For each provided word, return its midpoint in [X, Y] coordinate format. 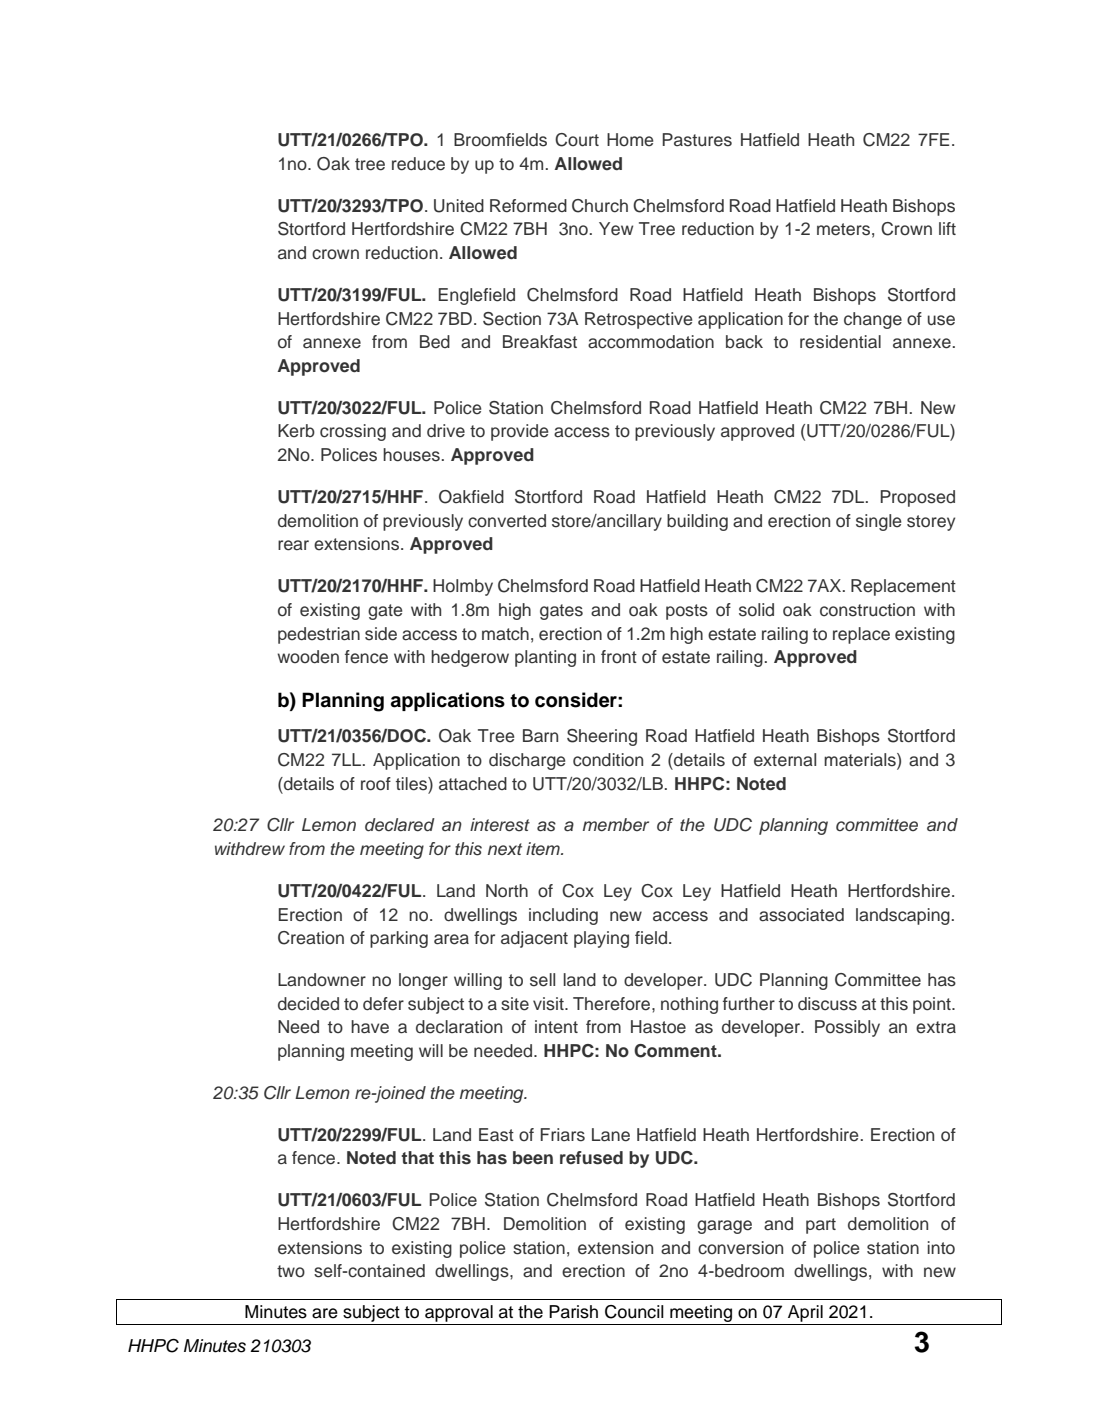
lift [947, 228]
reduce [418, 164]
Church [600, 206]
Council [634, 1312]
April [805, 1313]
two [291, 1271]
